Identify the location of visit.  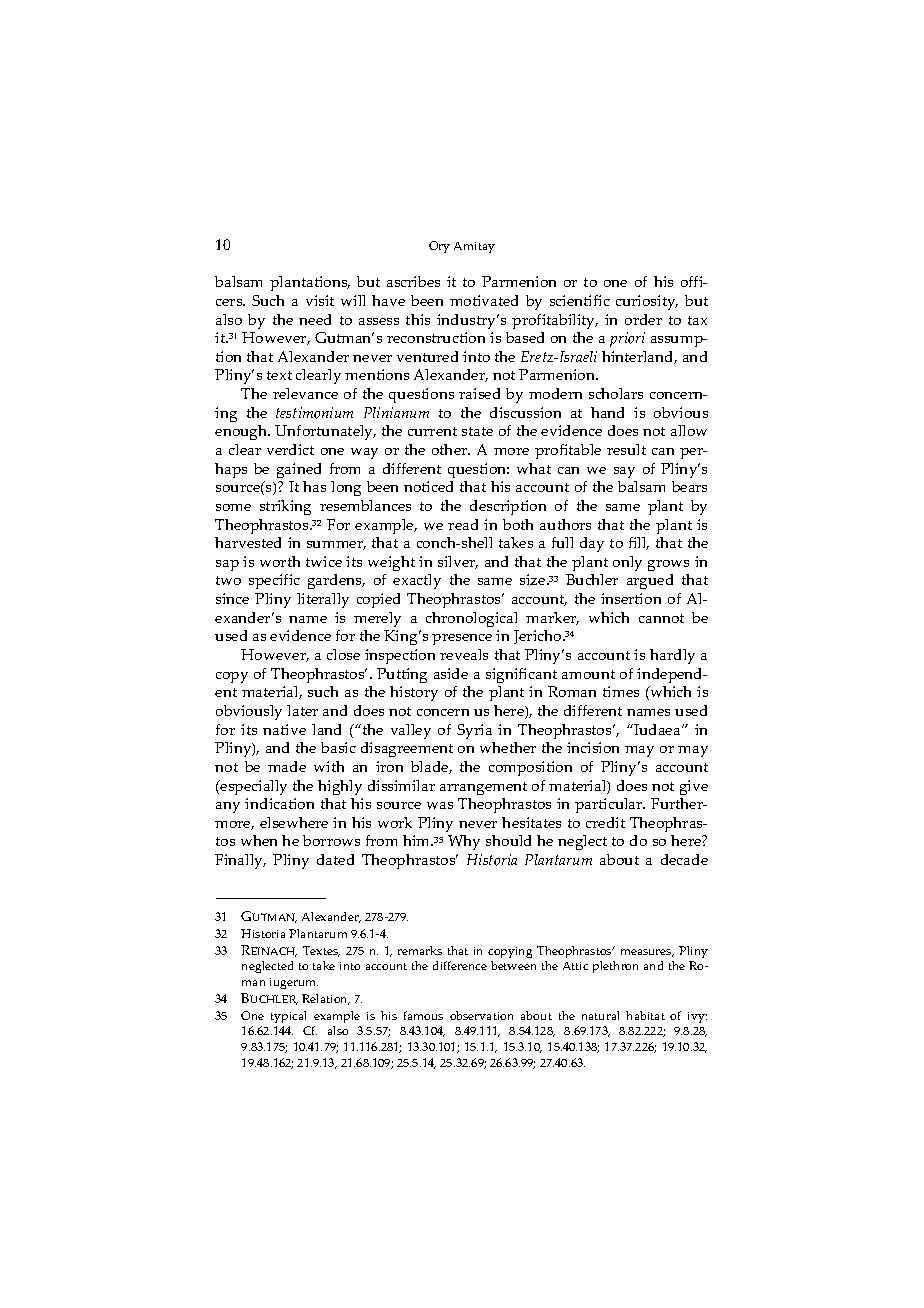
(320, 300).
